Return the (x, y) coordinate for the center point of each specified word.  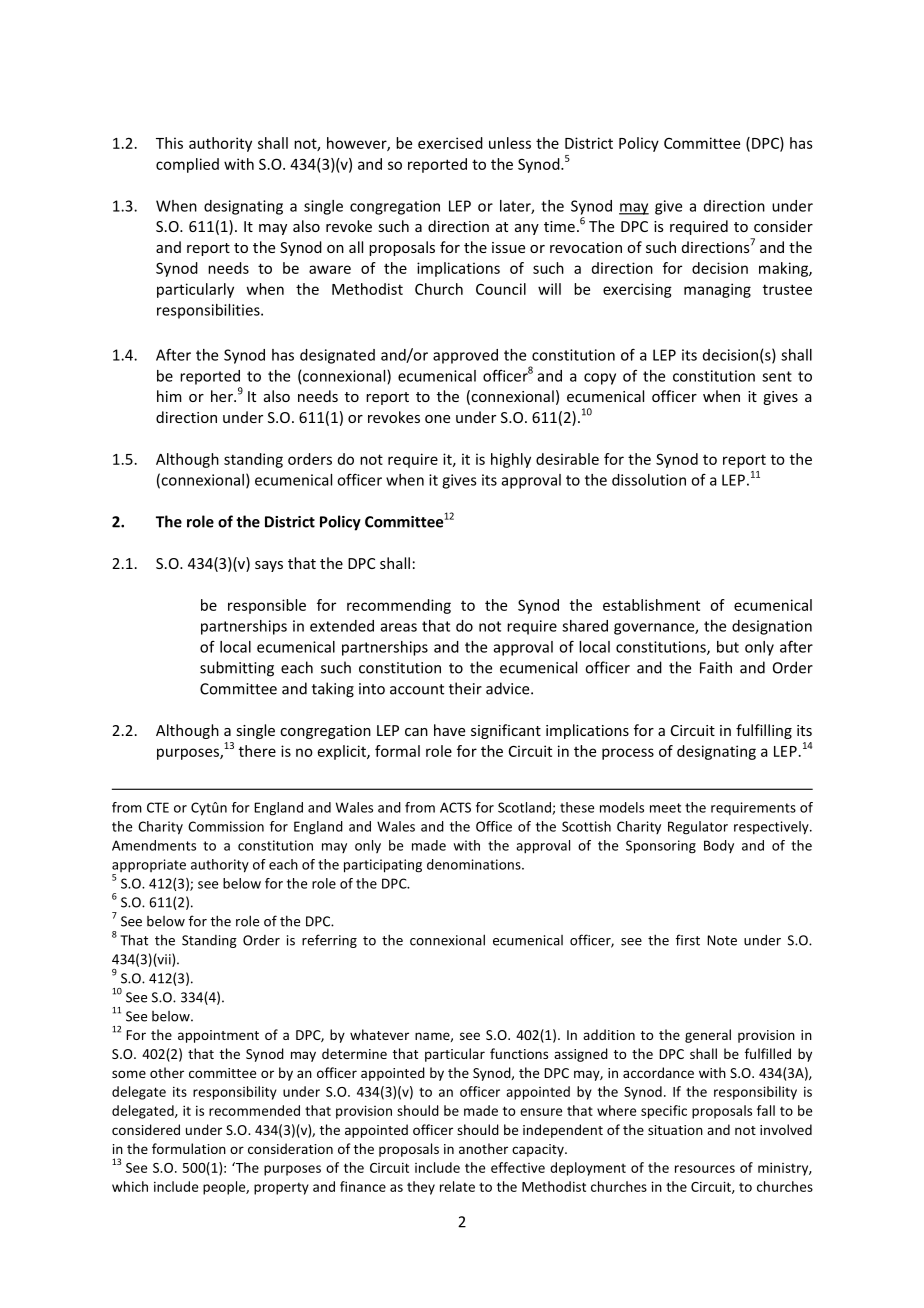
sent (777, 376)
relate (457, 1186)
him (169, 396)
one (437, 419)
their (465, 688)
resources (705, 1169)
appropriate (149, 867)
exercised (450, 143)
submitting (237, 669)
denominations (475, 864)
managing (717, 290)
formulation (189, 1148)
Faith (716, 667)
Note (722, 940)
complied (187, 165)
